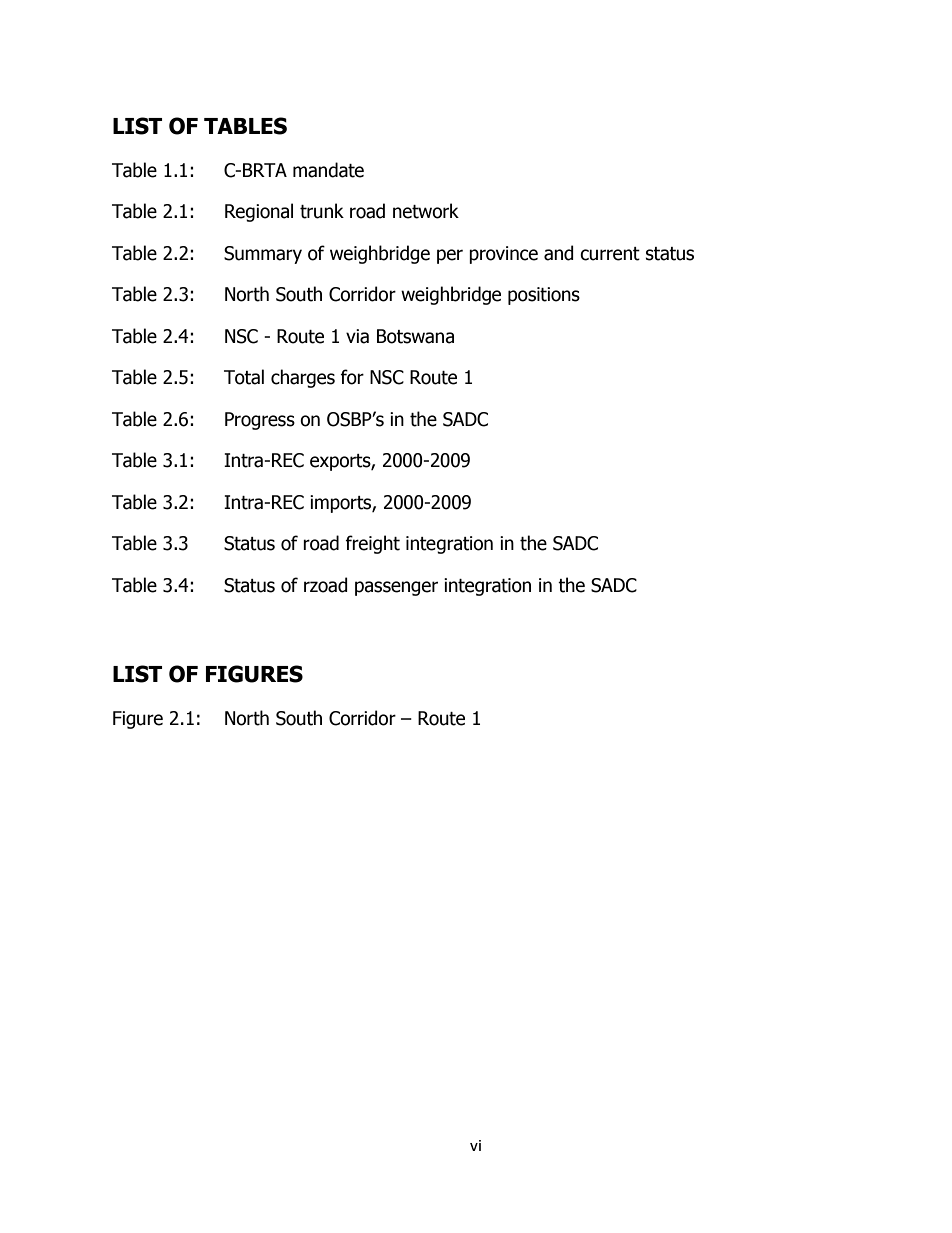 The height and width of the screenshot is (1233, 952). What do you see at coordinates (303, 378) in the screenshot?
I see `charges` at bounding box center [303, 378].
